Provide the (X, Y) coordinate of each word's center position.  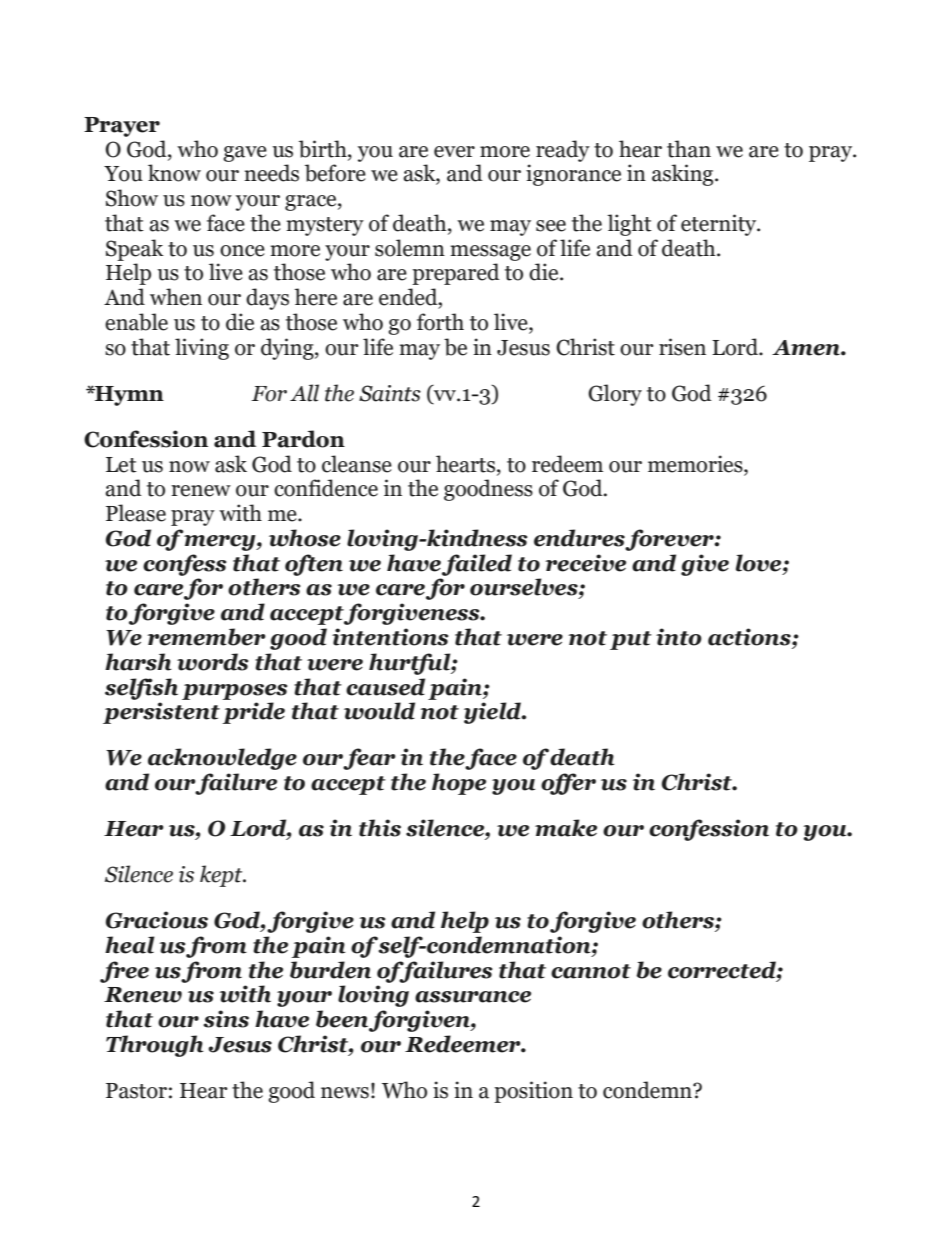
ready (563, 151)
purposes (235, 692)
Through (155, 1046)
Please (136, 513)
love (760, 563)
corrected (723, 970)
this (380, 828)
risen (682, 347)
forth (440, 322)
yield (493, 713)
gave (245, 154)
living (202, 349)
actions (750, 637)
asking (684, 175)
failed (477, 565)
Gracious (157, 920)
